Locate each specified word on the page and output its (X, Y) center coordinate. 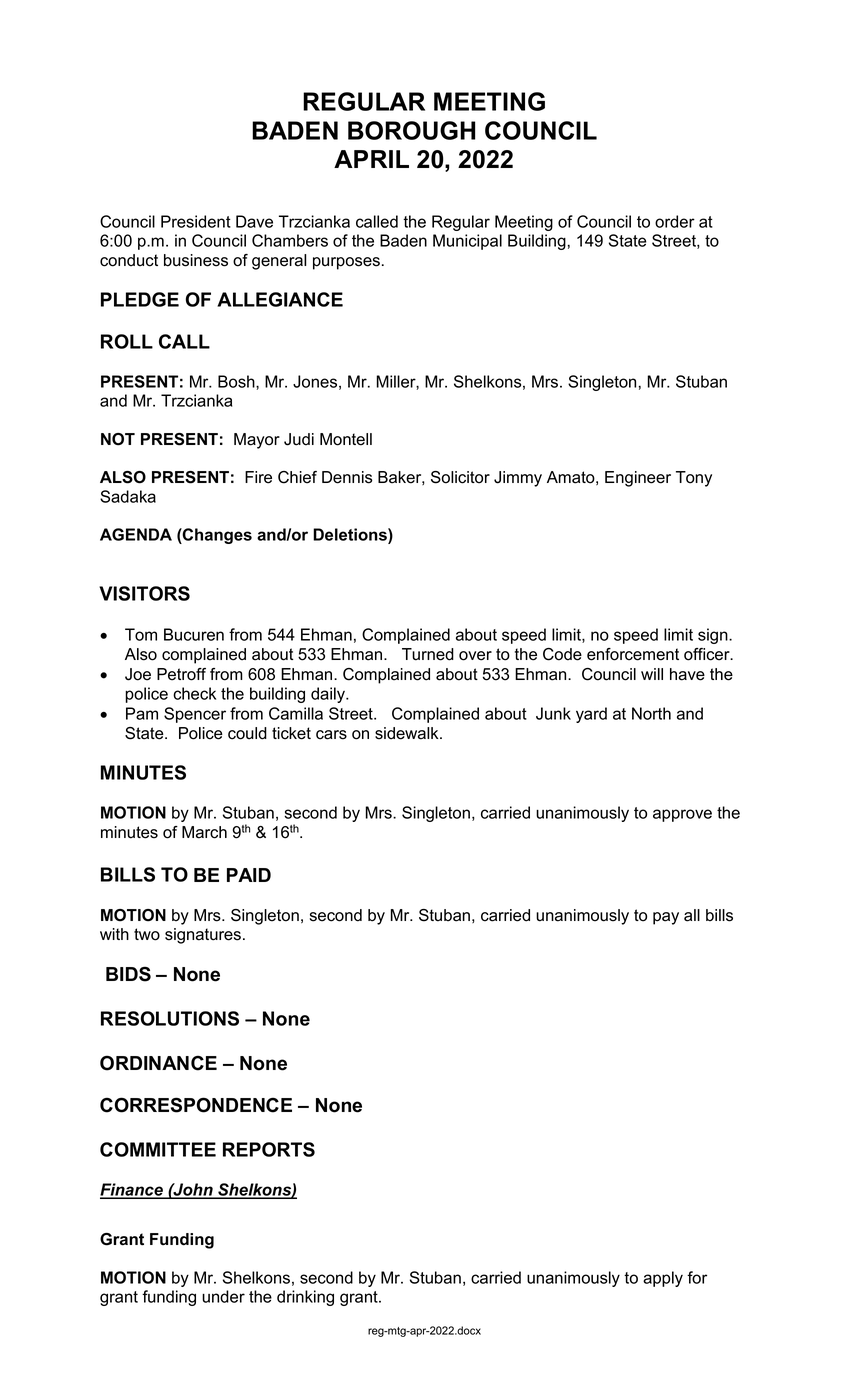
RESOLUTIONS (170, 1018)
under (223, 1296)
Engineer (638, 479)
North (651, 713)
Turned (428, 654)
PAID (249, 875)
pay (666, 918)
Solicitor (460, 477)
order (675, 221)
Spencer (195, 715)
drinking (305, 1298)
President (196, 221)
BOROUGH (411, 130)
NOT (118, 439)
